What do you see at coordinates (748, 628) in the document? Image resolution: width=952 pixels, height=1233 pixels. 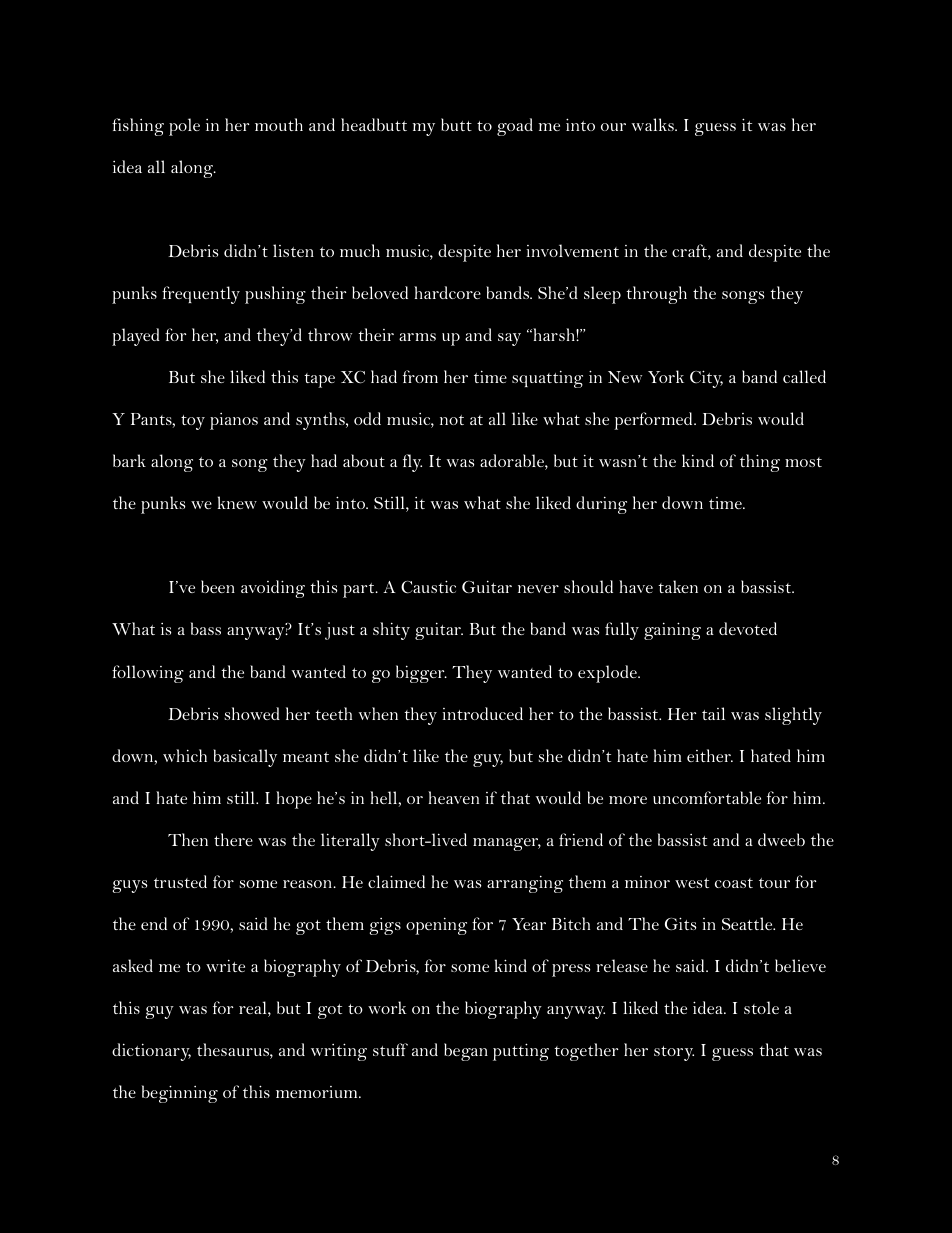 I see `devoted` at bounding box center [748, 628].
